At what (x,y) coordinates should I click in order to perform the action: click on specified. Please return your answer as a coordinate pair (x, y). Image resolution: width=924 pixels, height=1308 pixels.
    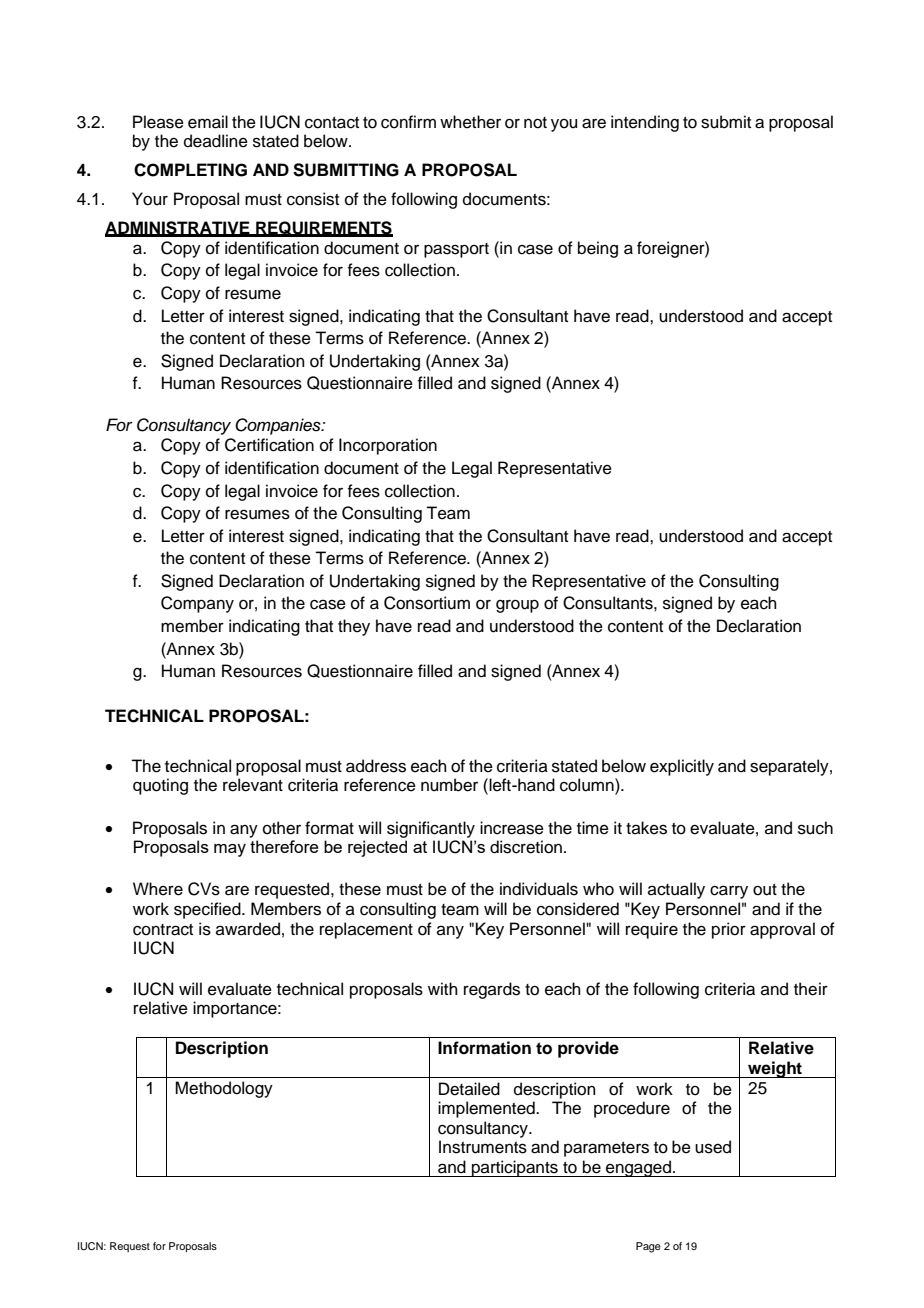
    Looking at the image, I should click on (208, 910).
